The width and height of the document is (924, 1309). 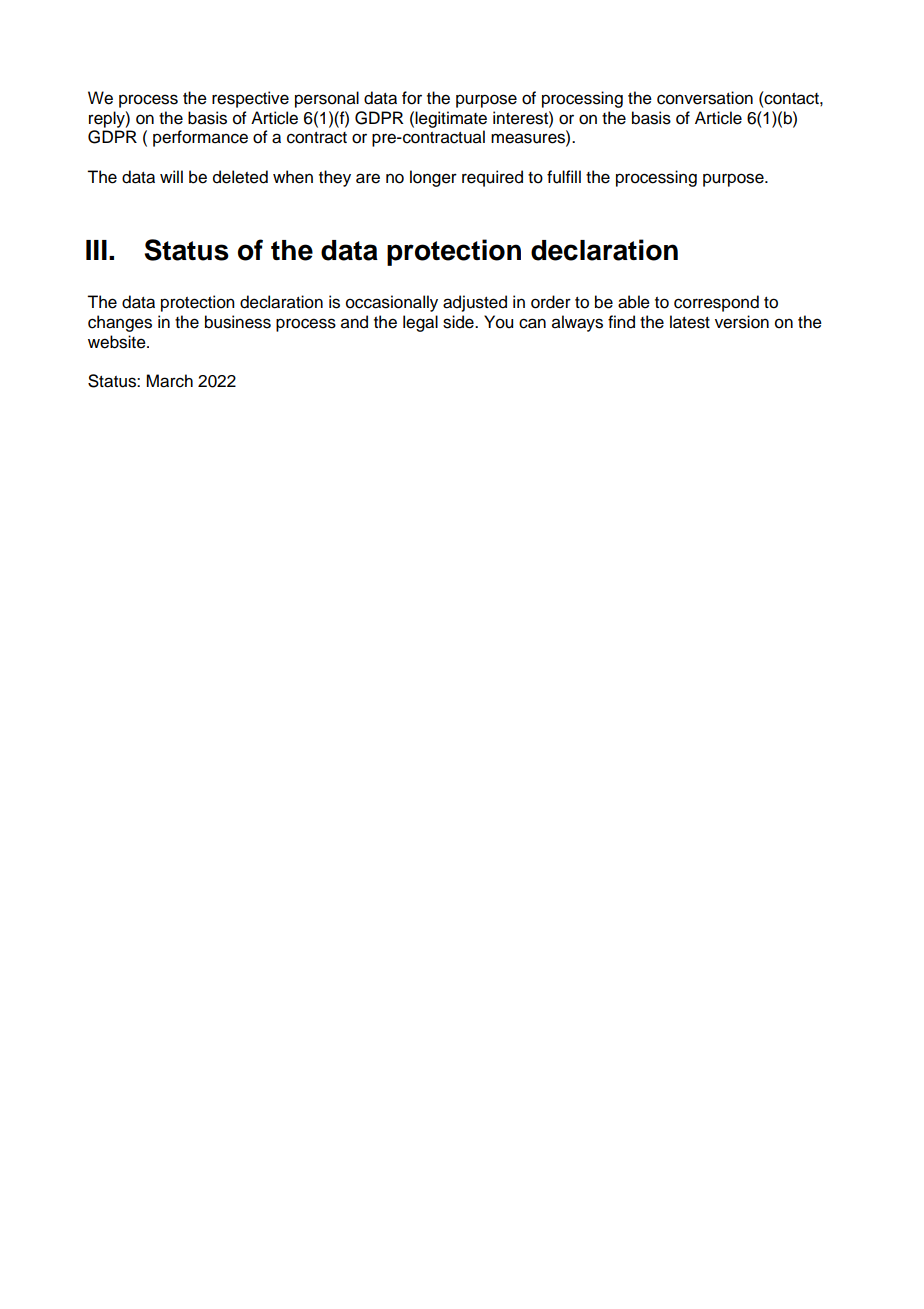 What do you see at coordinates (420, 323) in the document?
I see `legal` at bounding box center [420, 323].
